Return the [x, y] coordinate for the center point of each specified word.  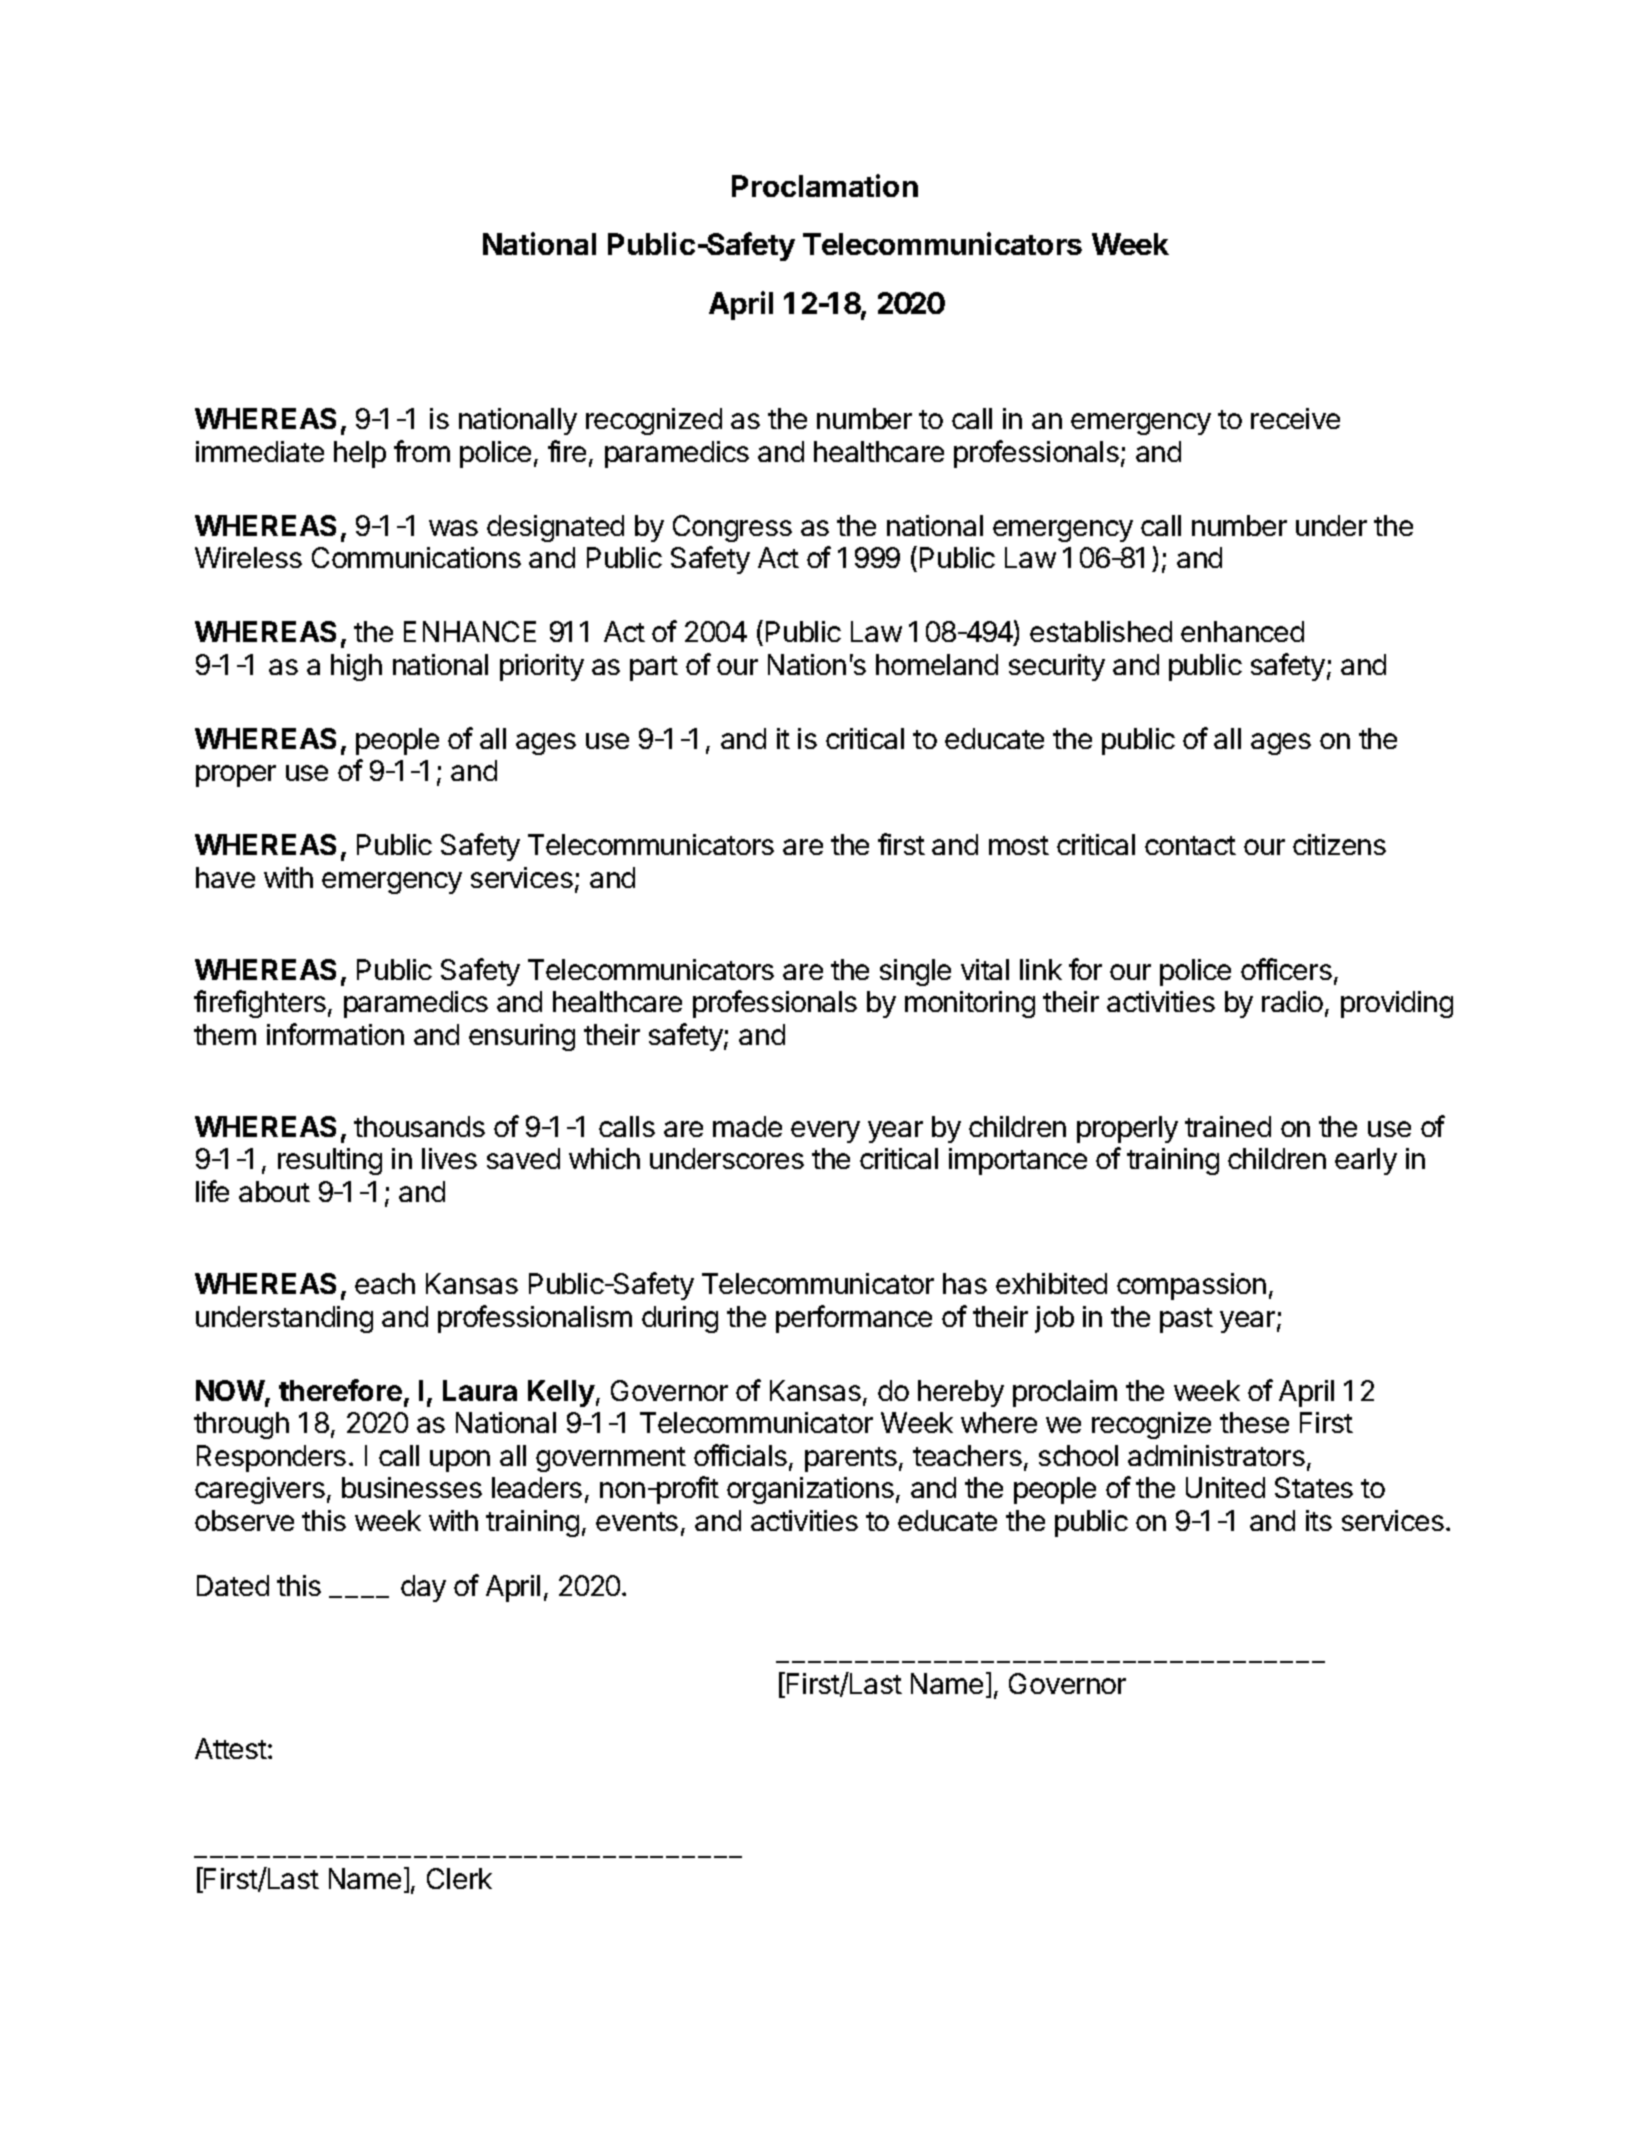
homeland [937, 664]
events [637, 1521]
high [356, 667]
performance [854, 1319]
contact [1190, 845]
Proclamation [825, 185]
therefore [340, 1390]
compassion [1191, 1286]
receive [1295, 418]
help [360, 454]
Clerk [459, 1878]
